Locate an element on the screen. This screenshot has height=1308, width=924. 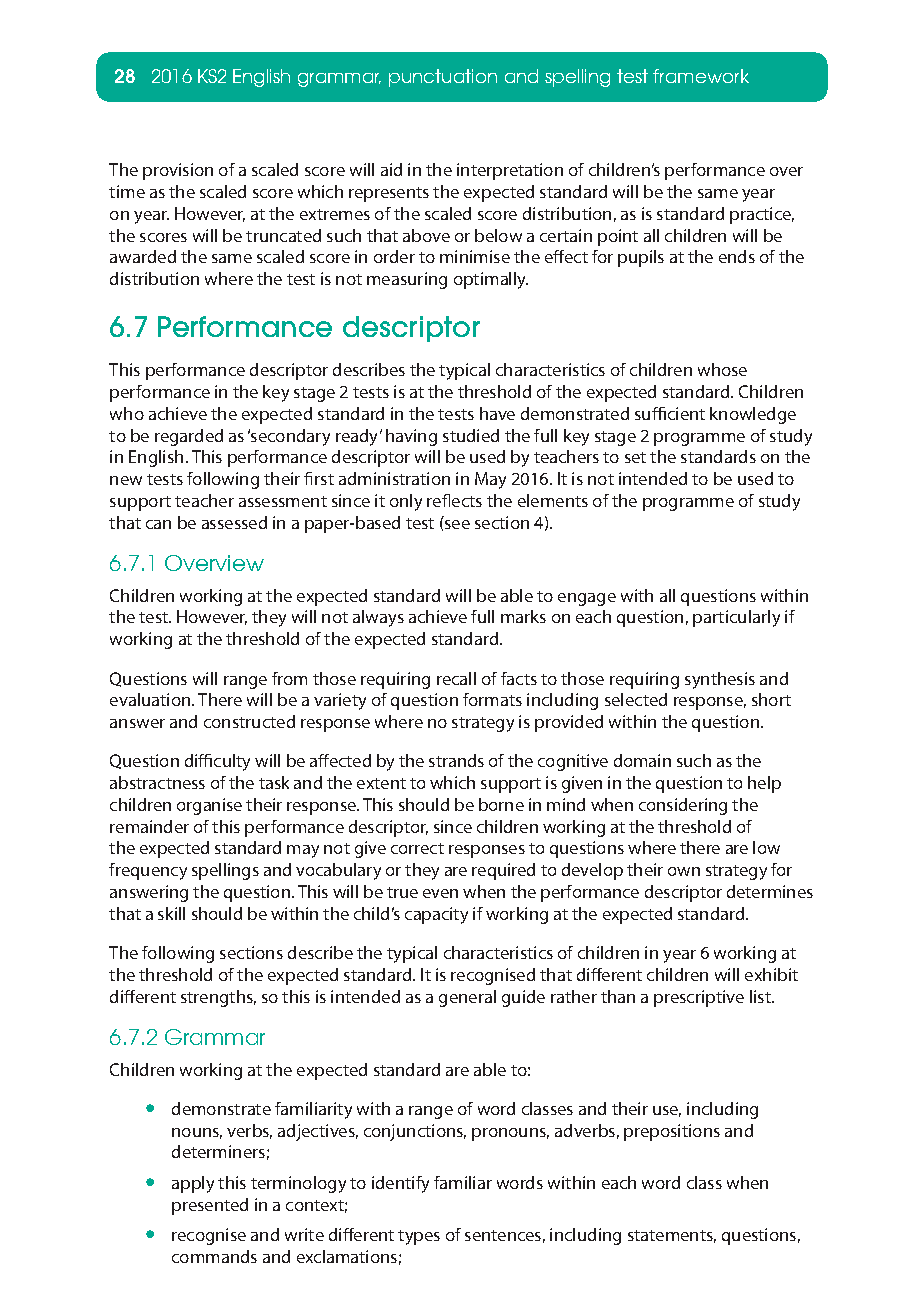
evaluation is located at coordinates (151, 699).
